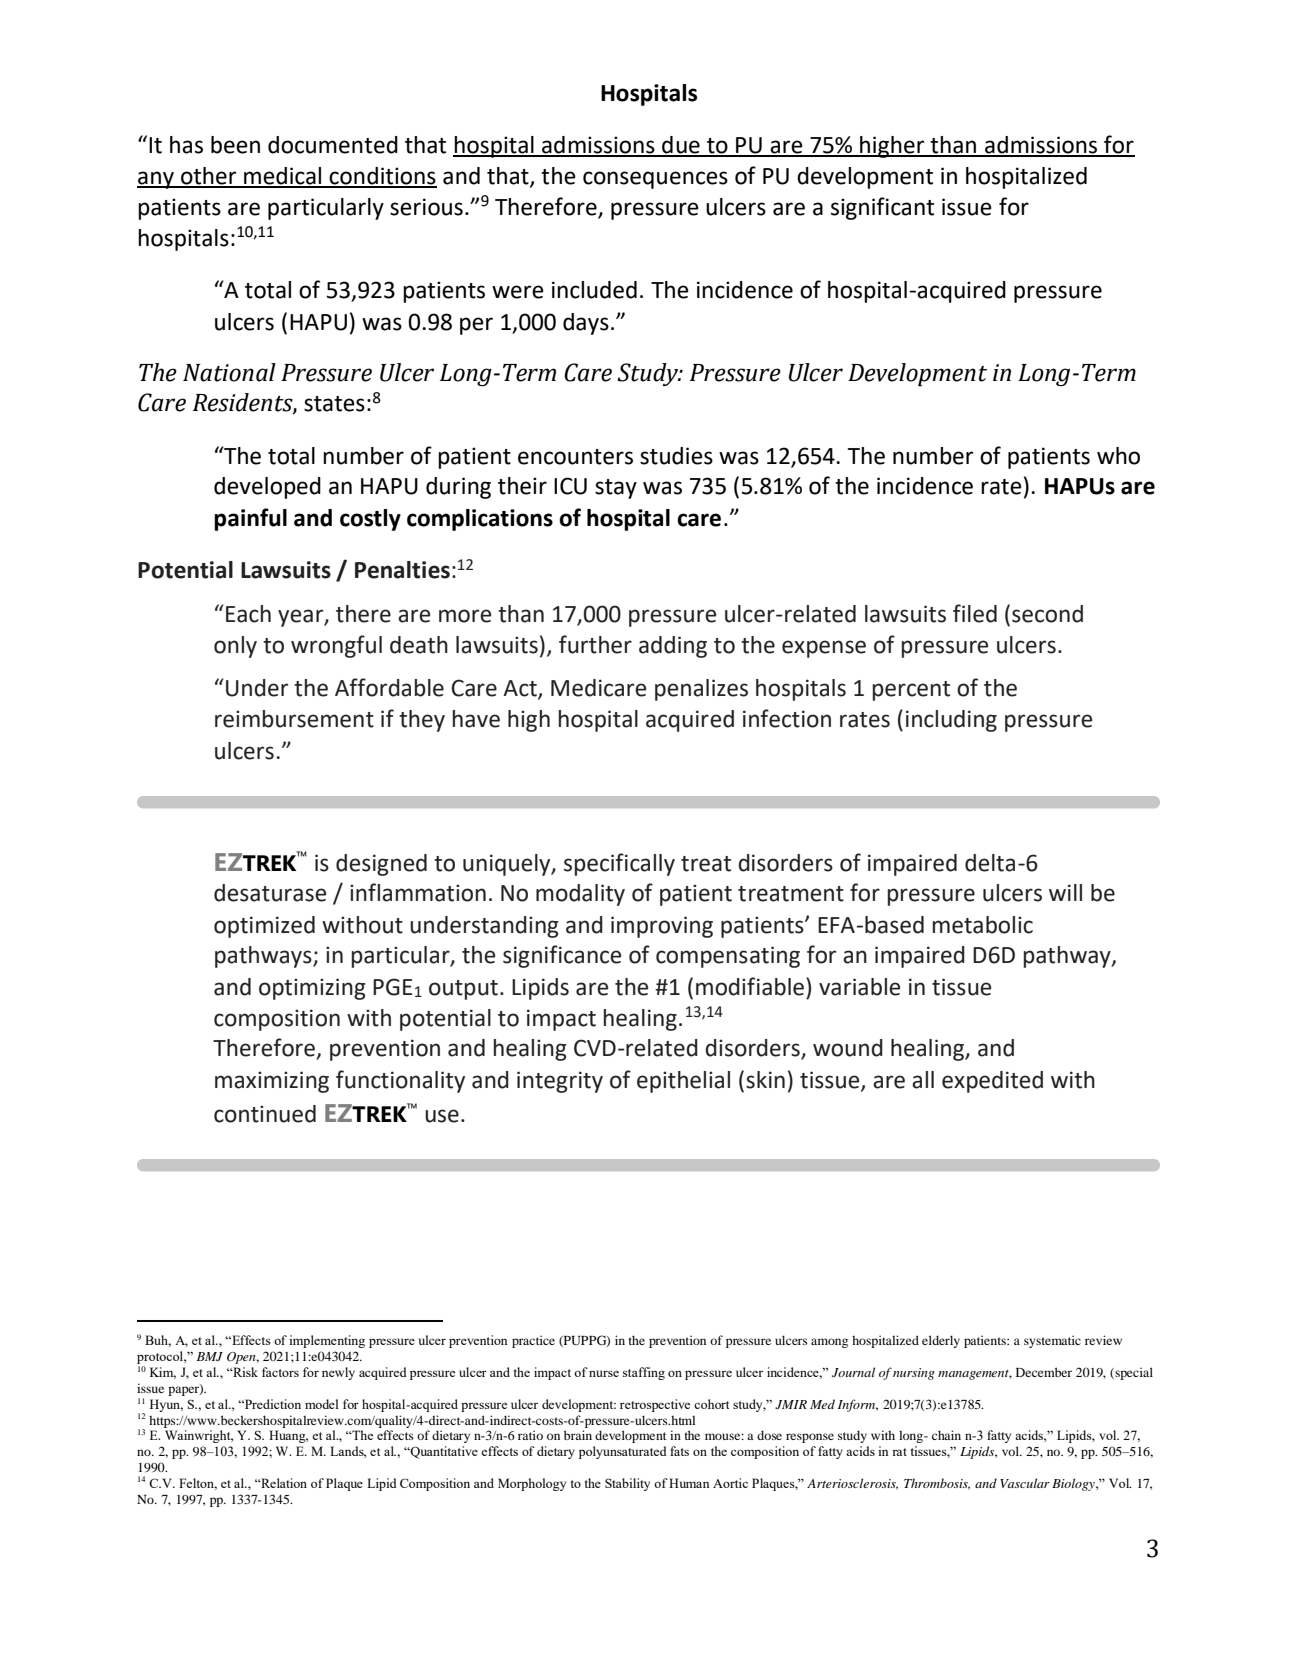 The height and width of the screenshot is (1678, 1297). Describe the element at coordinates (882, 208) in the screenshot. I see `significant` at that location.
